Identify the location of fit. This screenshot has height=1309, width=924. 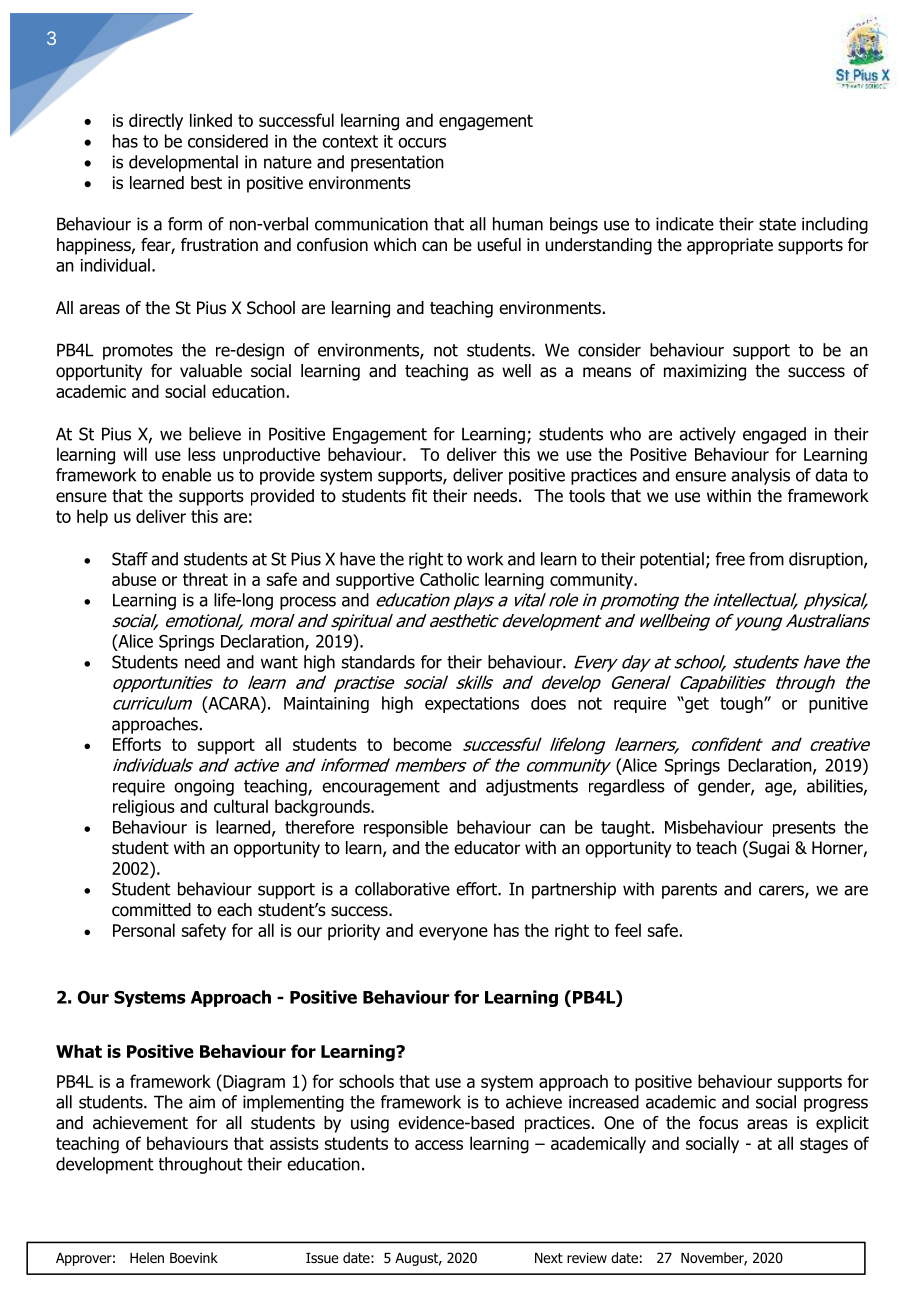
(419, 495).
